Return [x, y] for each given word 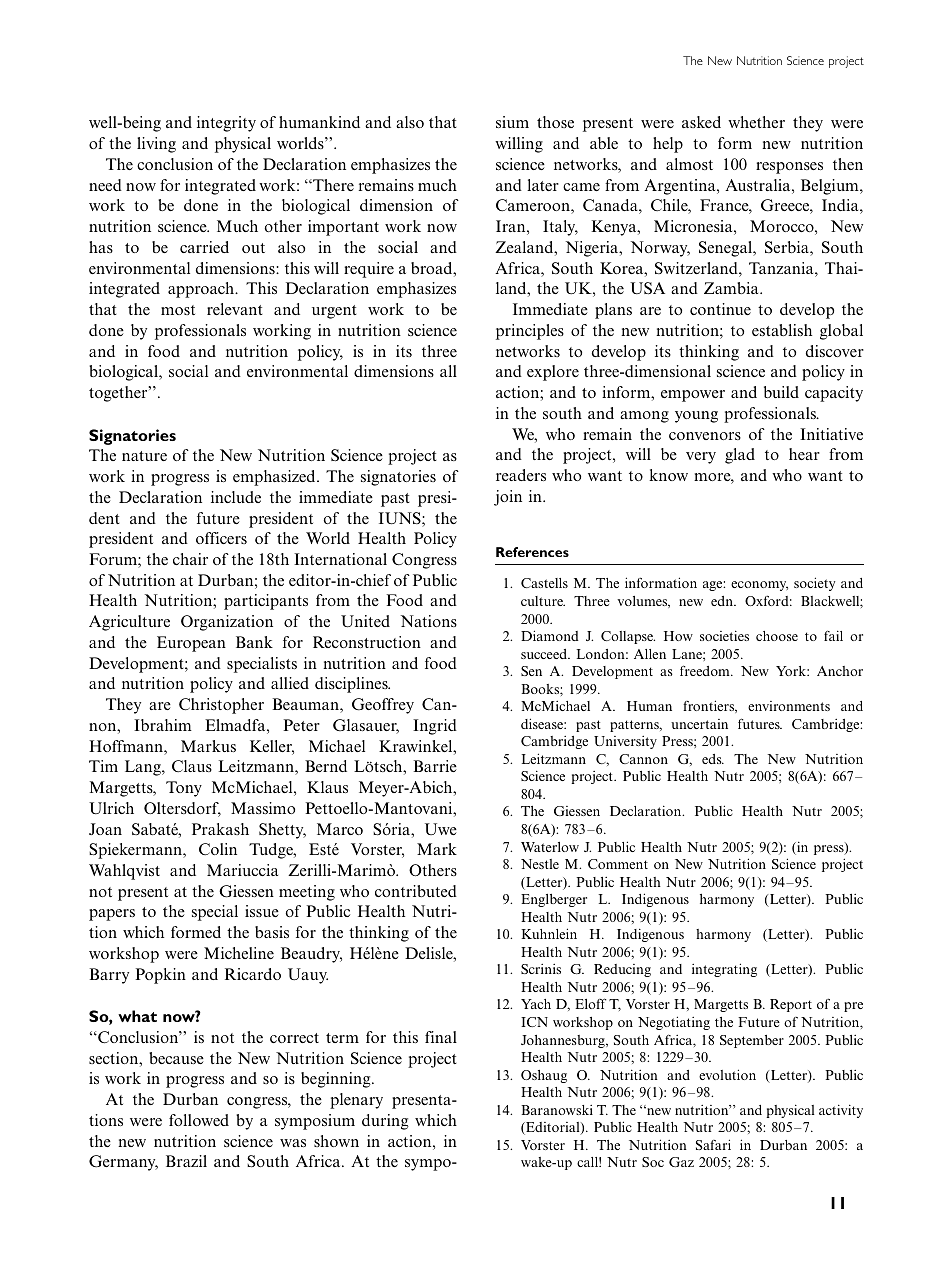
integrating [724, 970]
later [543, 185]
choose [777, 636]
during [385, 1122]
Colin [218, 849]
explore [553, 373]
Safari [713, 1144]
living [156, 145]
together [119, 394]
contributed [416, 891]
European [191, 644]
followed [199, 1120]
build [781, 392]
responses [789, 168]
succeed [545, 654]
